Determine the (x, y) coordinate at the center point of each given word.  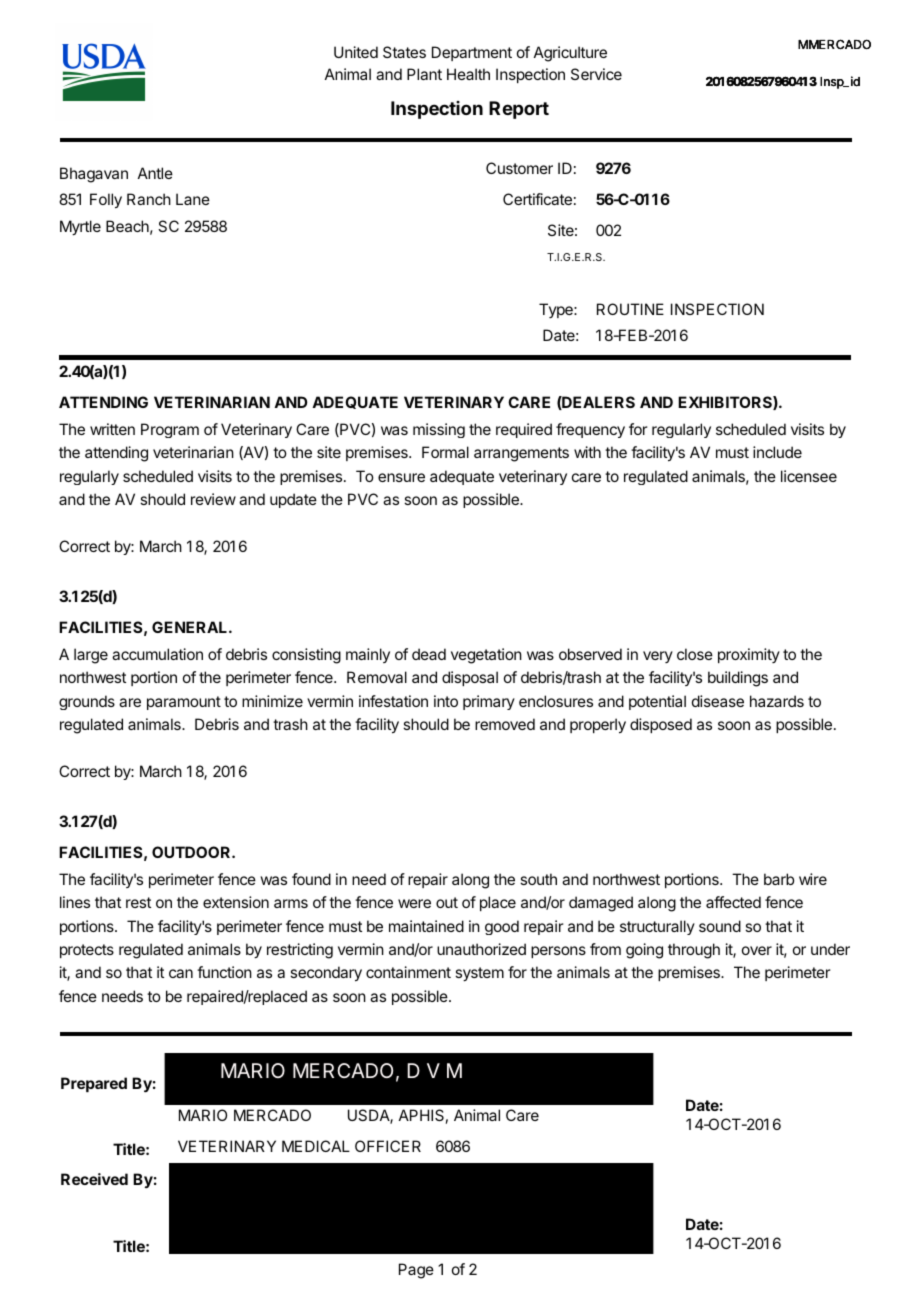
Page (416, 1271)
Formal (445, 452)
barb (779, 879)
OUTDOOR (192, 852)
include (777, 452)
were (414, 903)
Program (170, 430)
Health (468, 74)
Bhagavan (94, 175)
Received (94, 1179)
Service (596, 74)
